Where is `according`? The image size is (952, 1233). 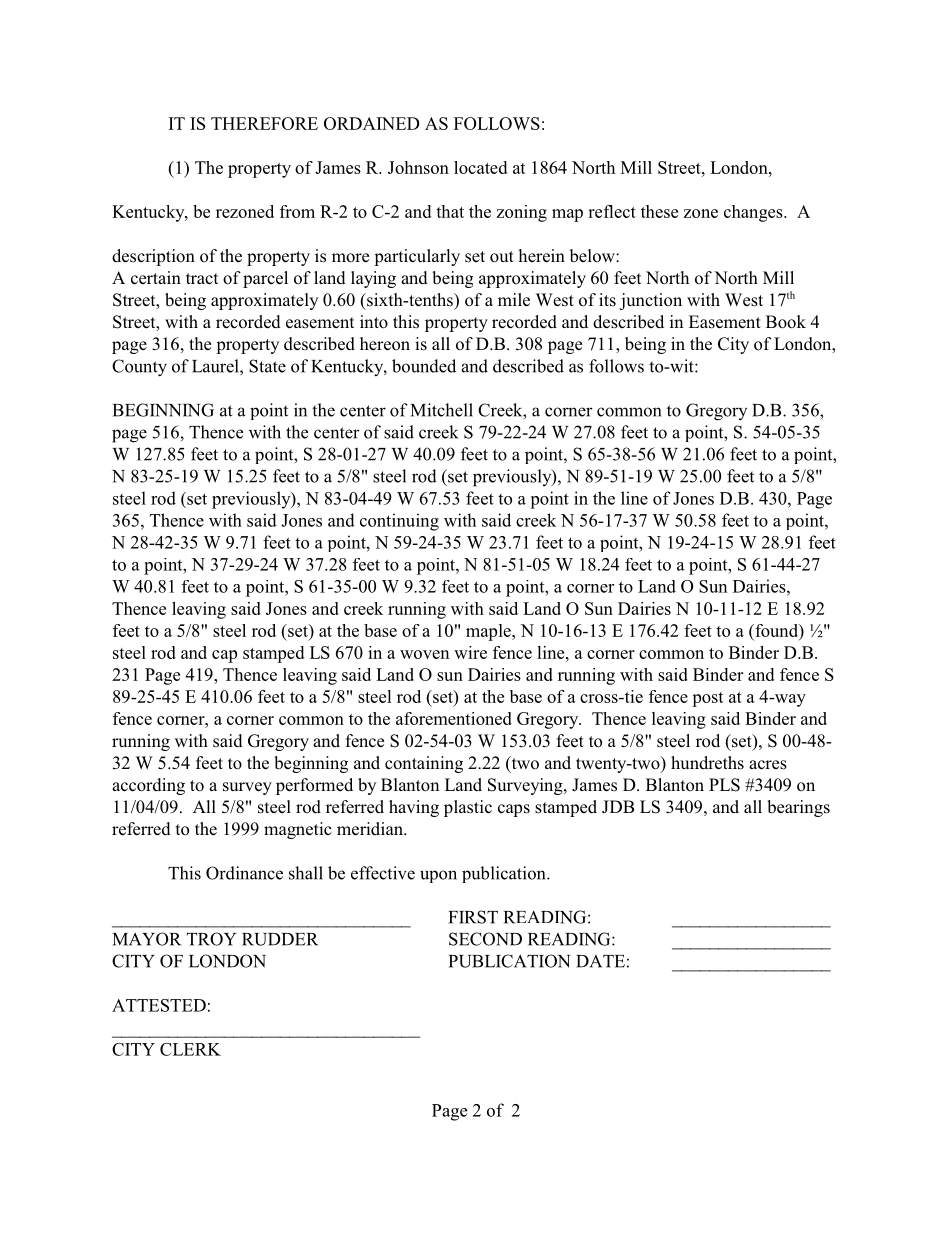 according is located at coordinates (148, 786).
